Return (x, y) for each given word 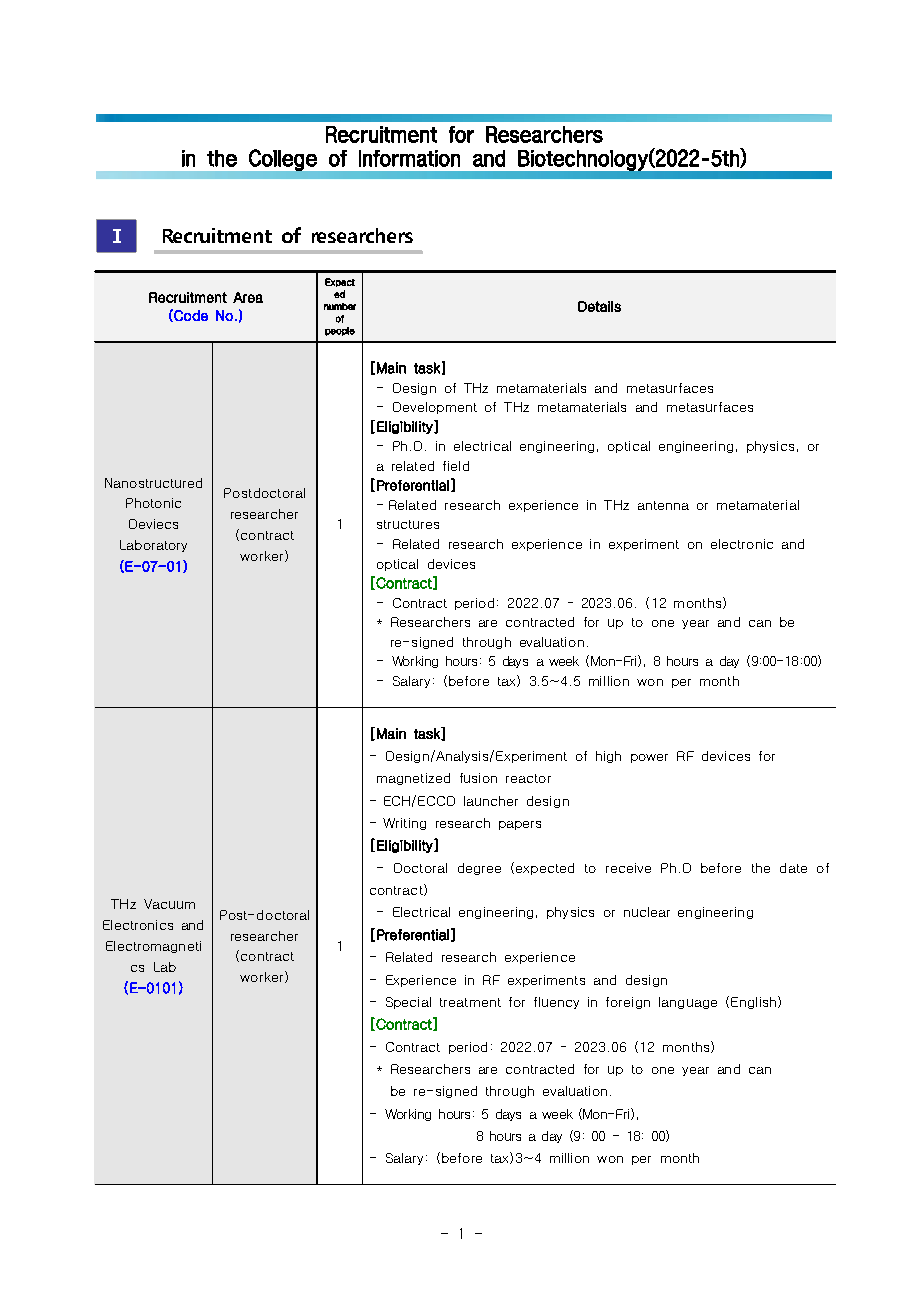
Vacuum (169, 904)
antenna (663, 505)
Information (409, 158)
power (649, 758)
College (283, 160)
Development (435, 408)
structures (408, 524)
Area (248, 297)
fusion (478, 778)
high (608, 757)
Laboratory (153, 546)
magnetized (413, 779)
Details (599, 306)
